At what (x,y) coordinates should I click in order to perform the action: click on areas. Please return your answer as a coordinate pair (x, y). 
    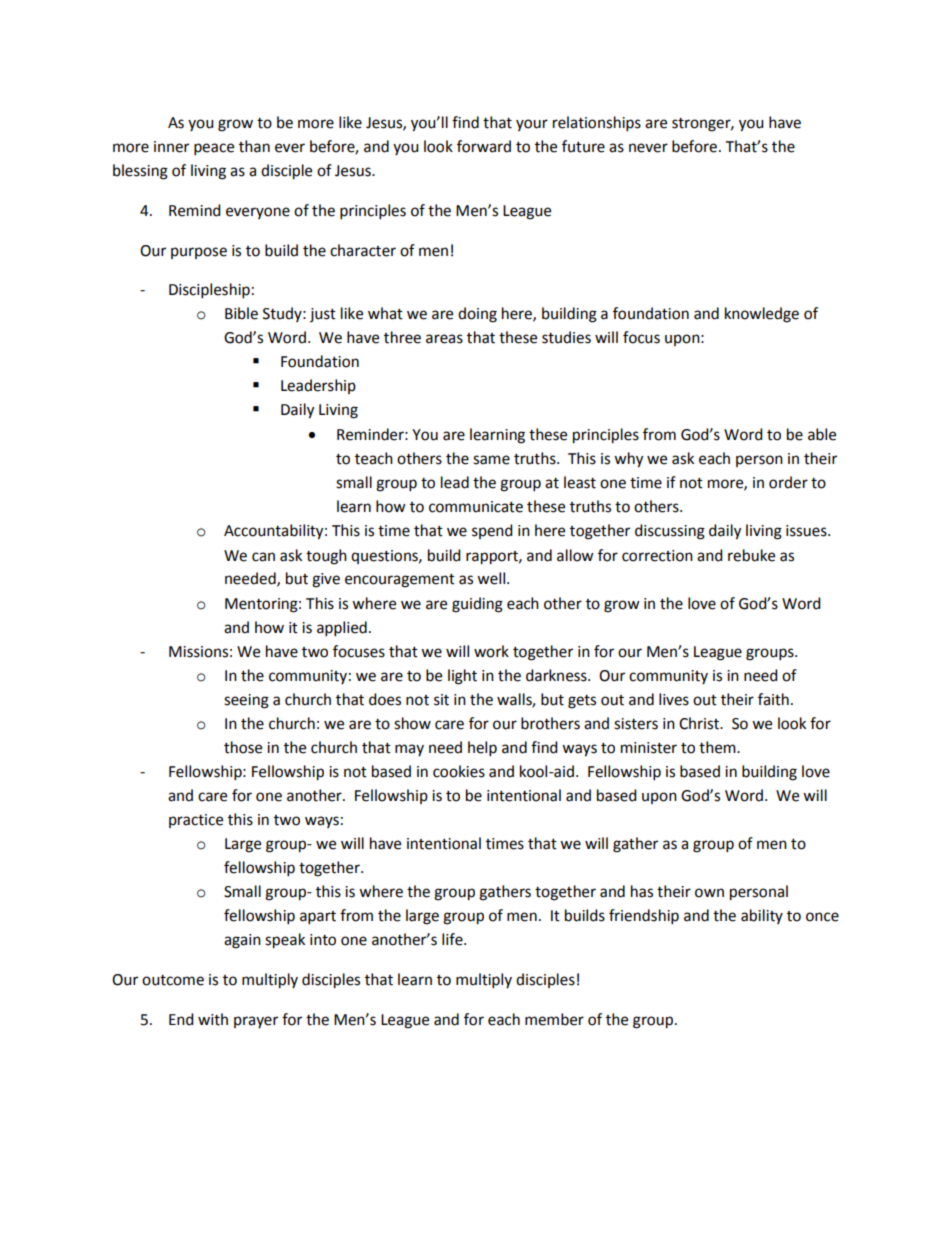
    Looking at the image, I should click on (444, 339).
